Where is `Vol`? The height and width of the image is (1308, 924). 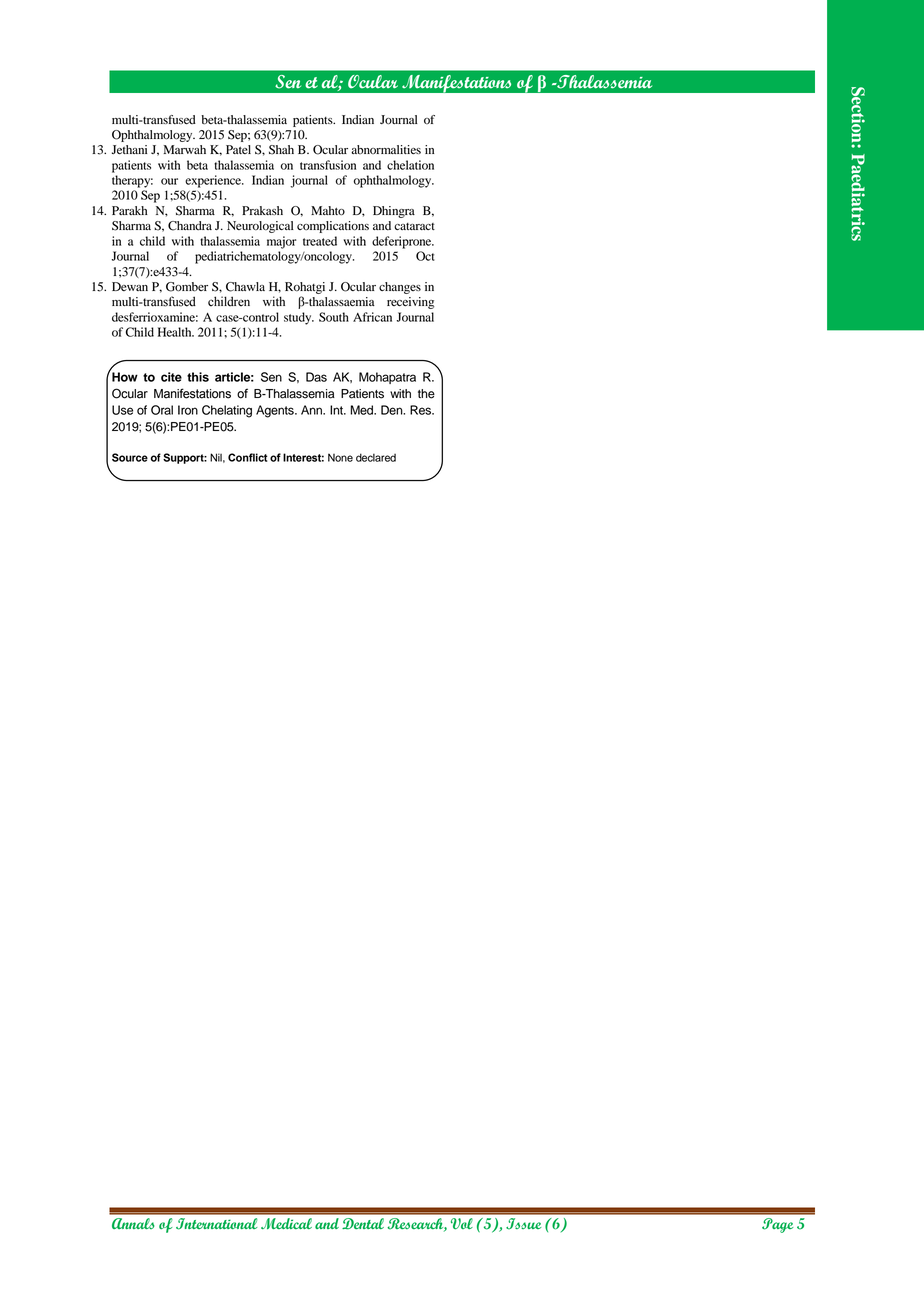
Vol is located at coordinates (462, 1224).
